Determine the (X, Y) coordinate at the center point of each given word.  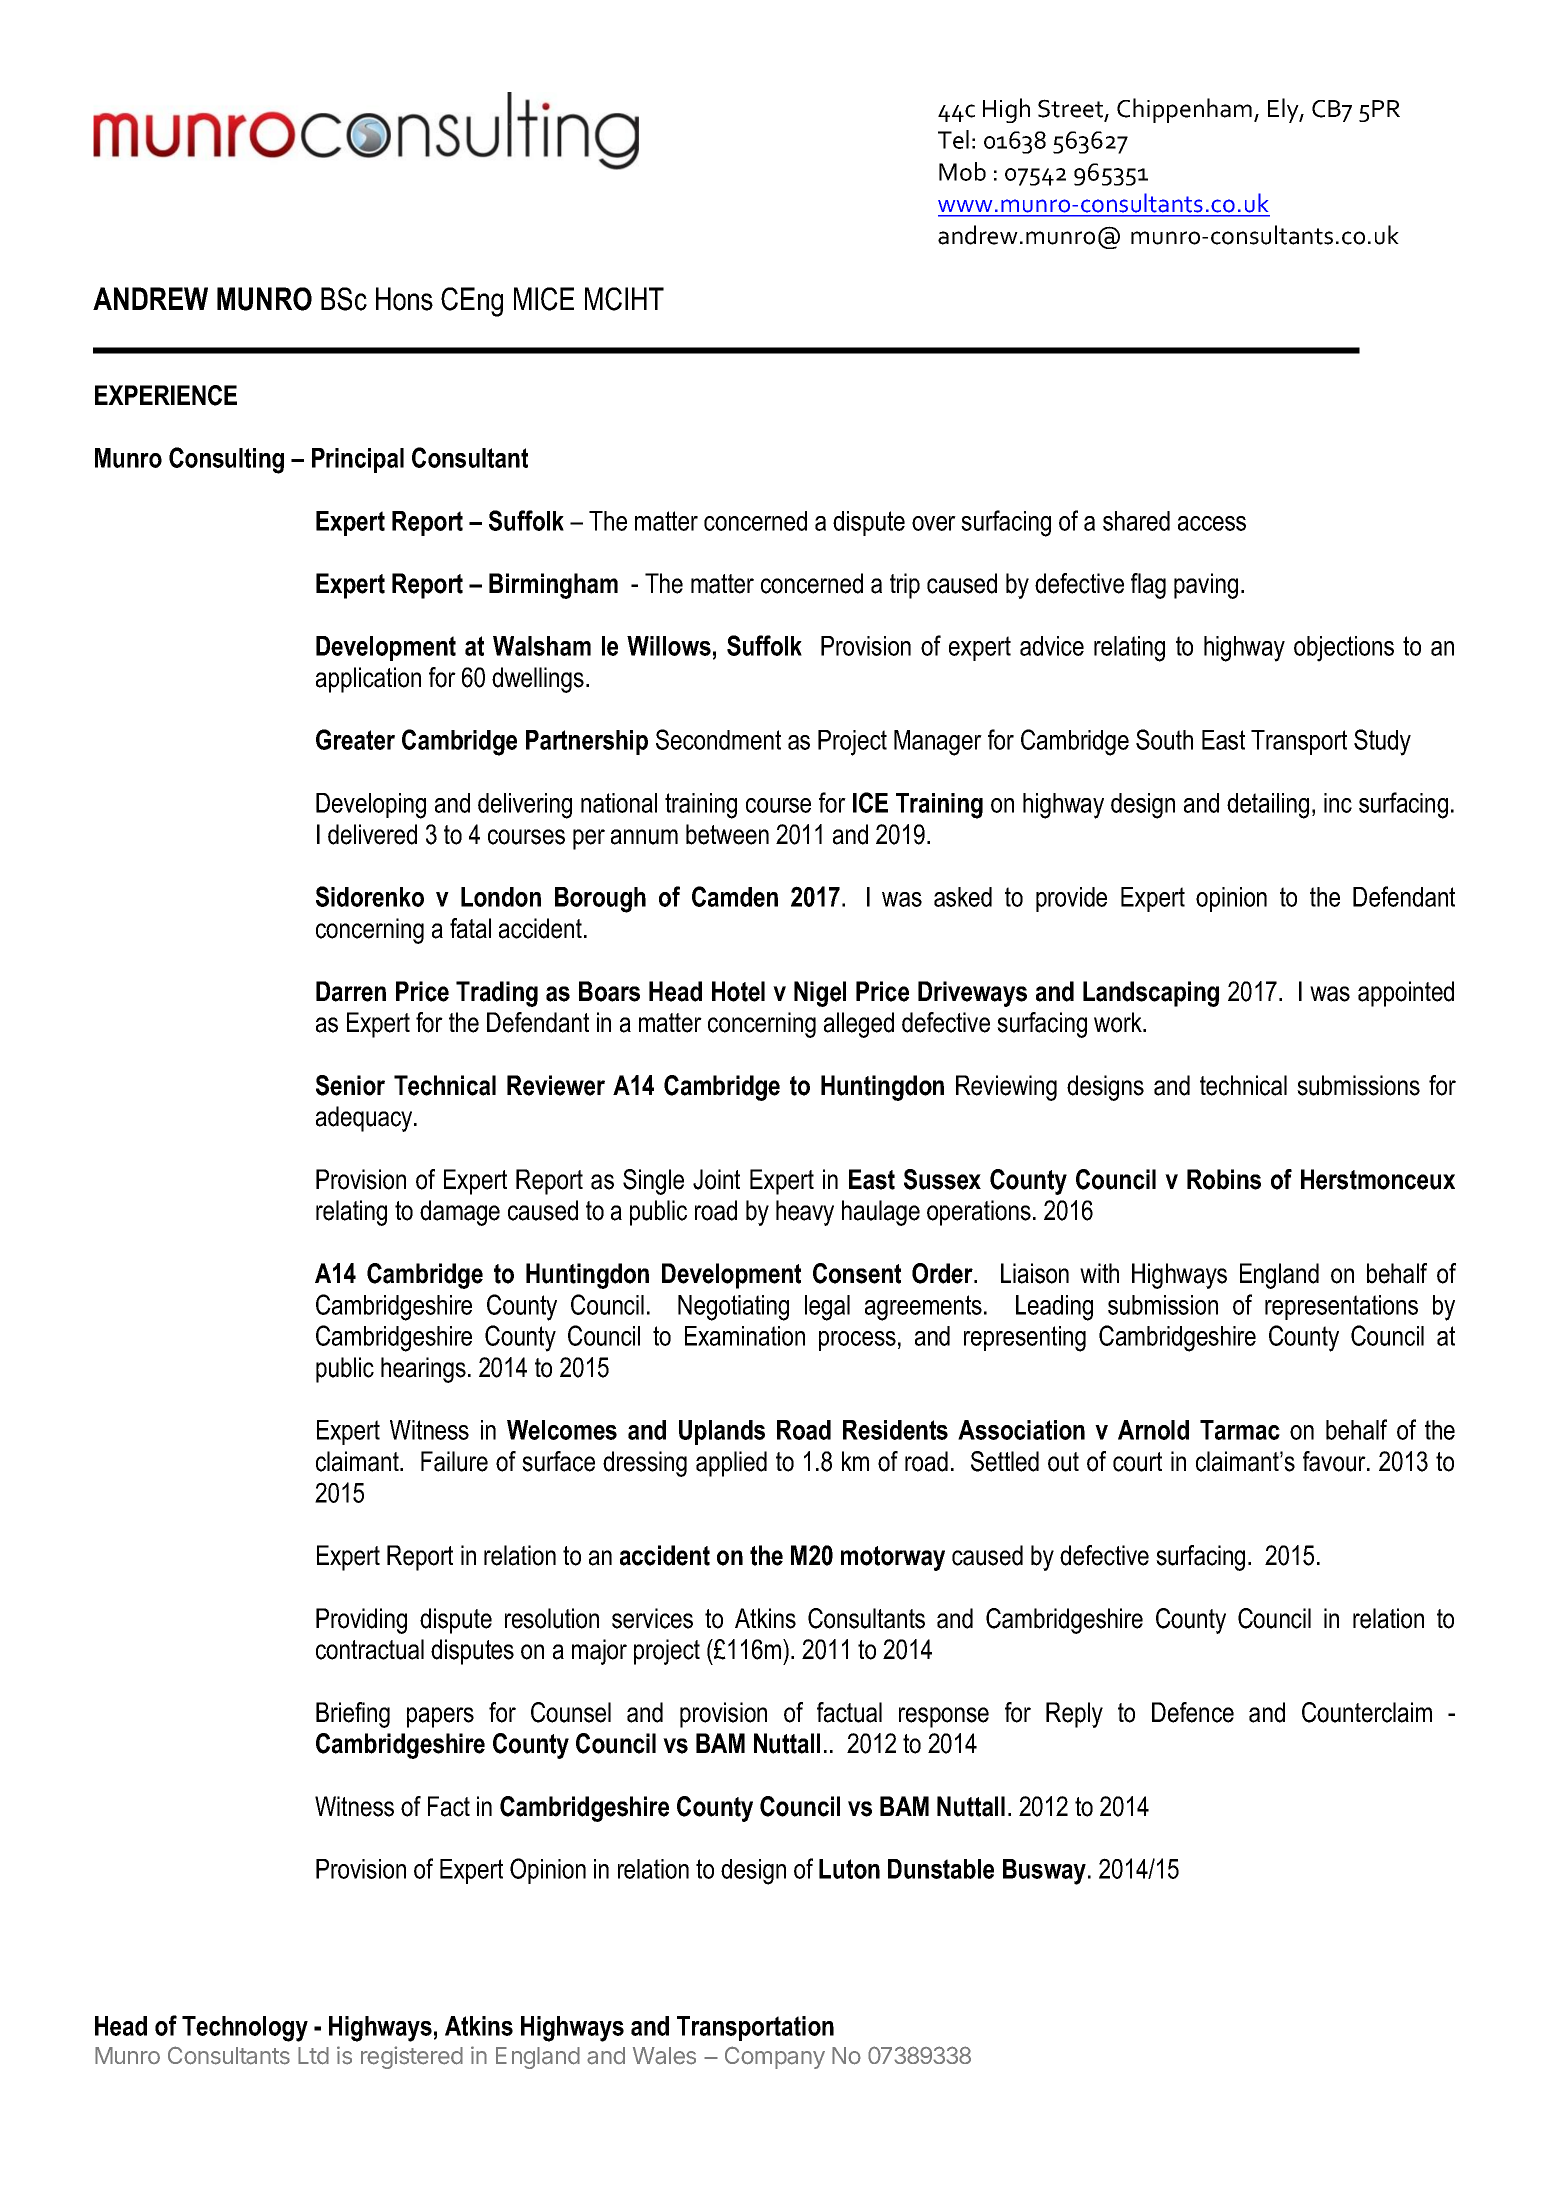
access (1212, 523)
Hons (404, 299)
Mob (962, 171)
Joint (716, 1179)
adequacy (365, 1119)
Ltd (313, 2056)
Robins (1224, 1179)
